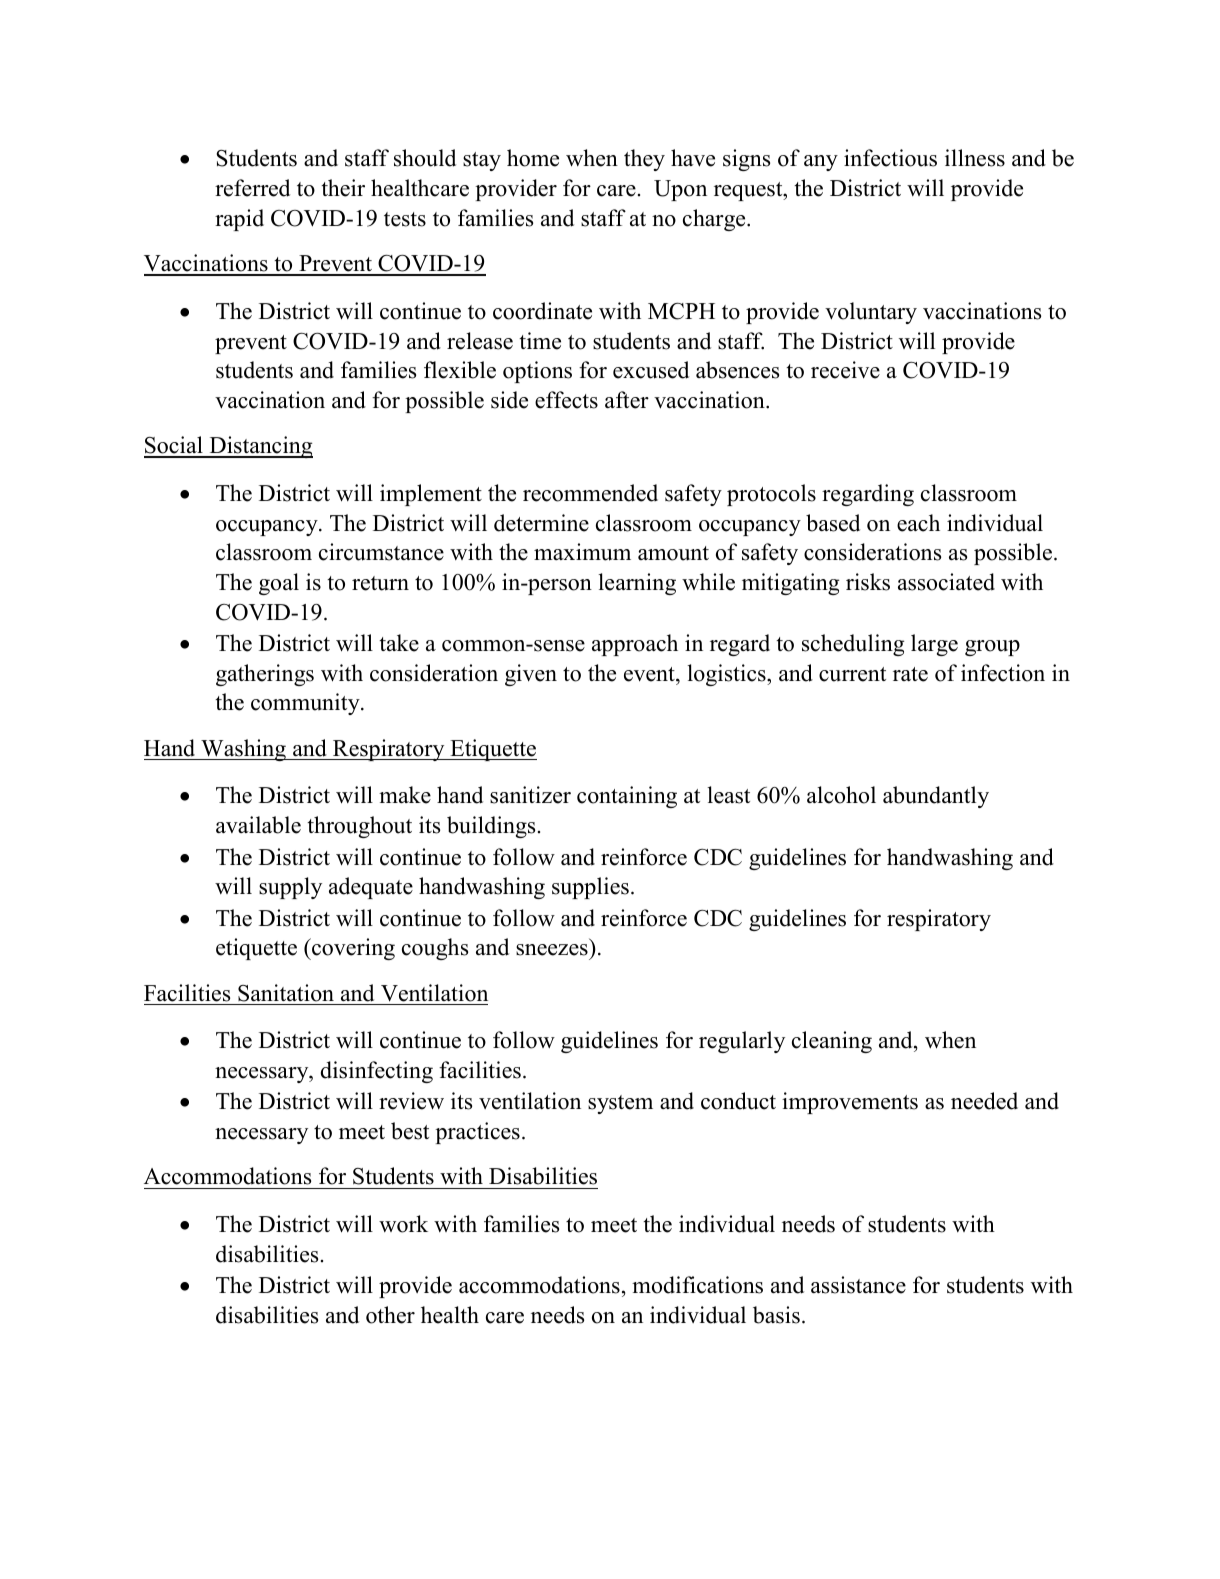 Image resolution: width=1220 pixels, height=1579 pixels. I want to click on other, so click(390, 1315).
